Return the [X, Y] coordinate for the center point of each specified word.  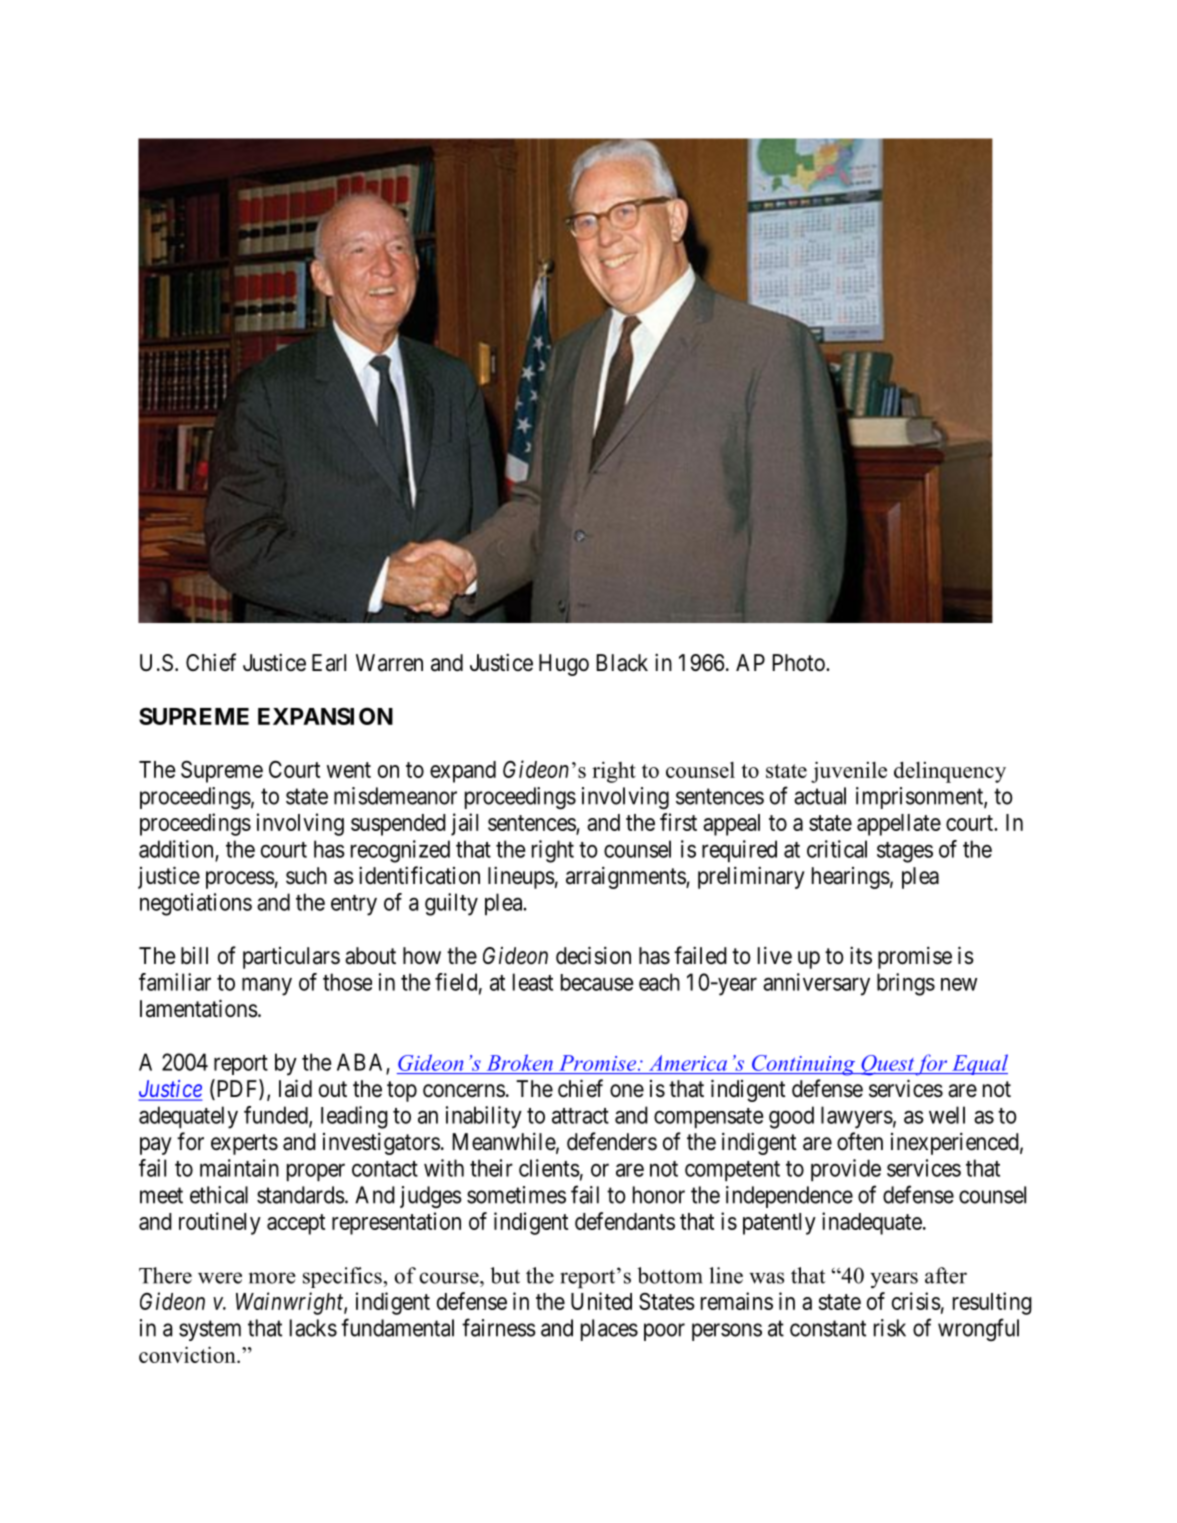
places [609, 1330]
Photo [799, 663]
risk [890, 1328]
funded [277, 1116]
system [210, 1330]
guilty [451, 904]
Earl [329, 663]
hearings [851, 878]
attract [580, 1116]
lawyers [857, 1117]
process [240, 880]
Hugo [564, 665]
